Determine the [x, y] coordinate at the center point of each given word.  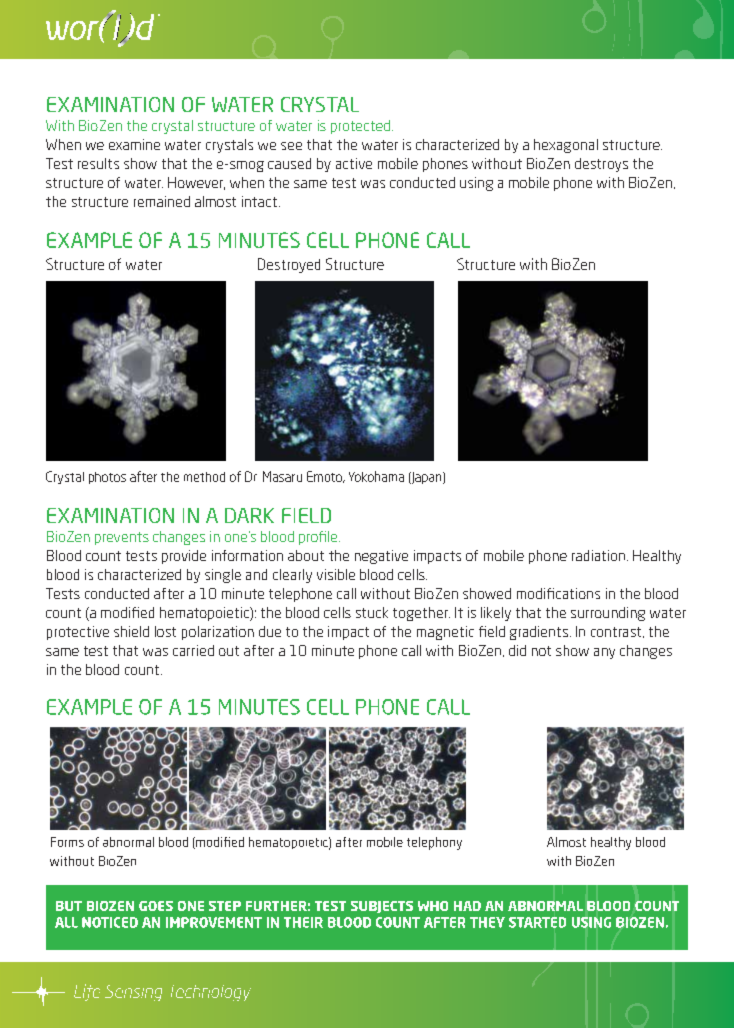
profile [319, 538]
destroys [601, 165]
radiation [600, 555]
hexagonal [566, 146]
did [517, 650]
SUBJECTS [382, 907]
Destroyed [289, 265]
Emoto [325, 477]
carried [193, 650]
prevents [122, 538]
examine [134, 144]
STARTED [537, 922]
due [270, 631]
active [354, 163]
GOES [156, 906]
